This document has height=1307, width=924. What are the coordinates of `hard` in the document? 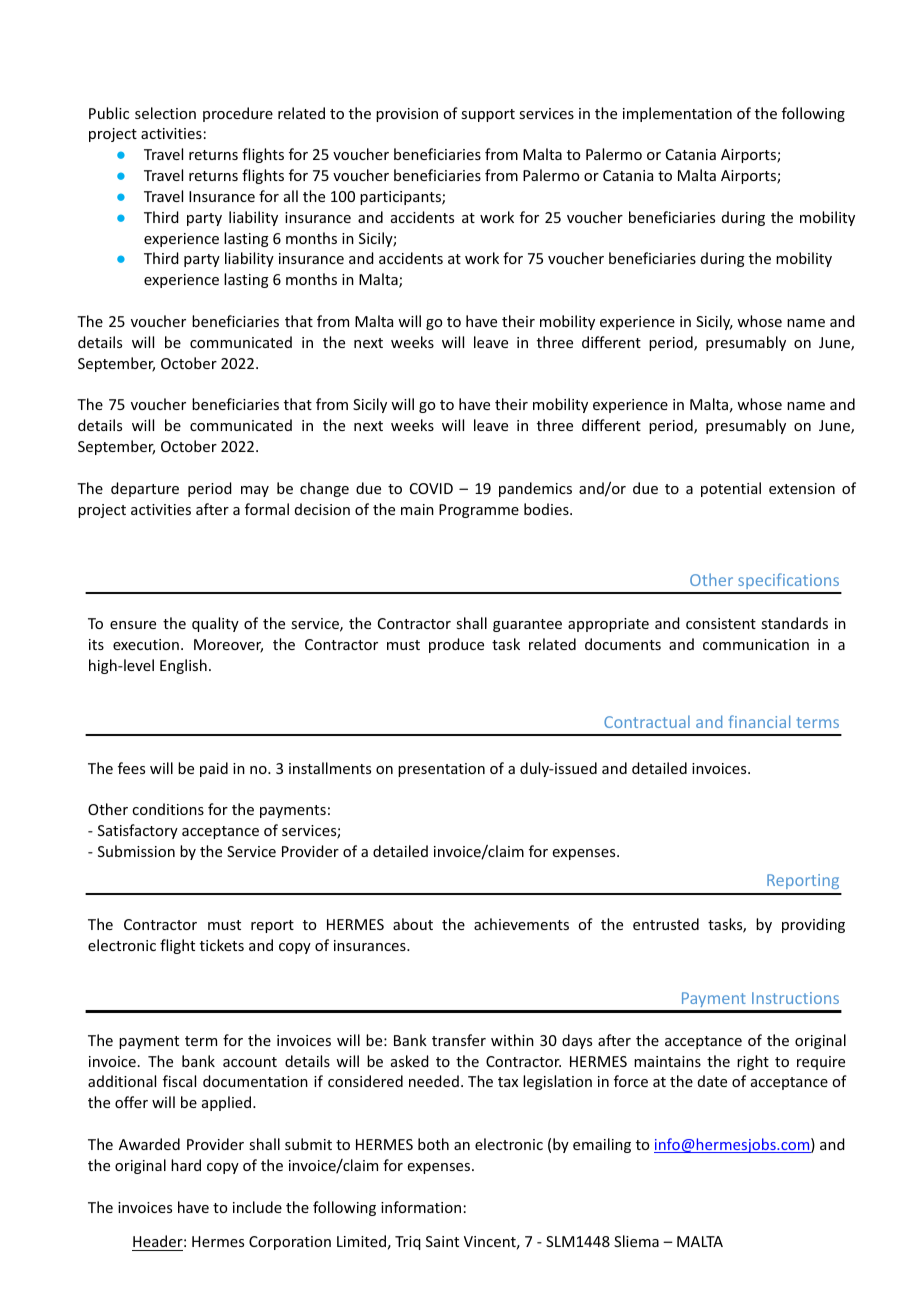 It's located at (186, 1165).
